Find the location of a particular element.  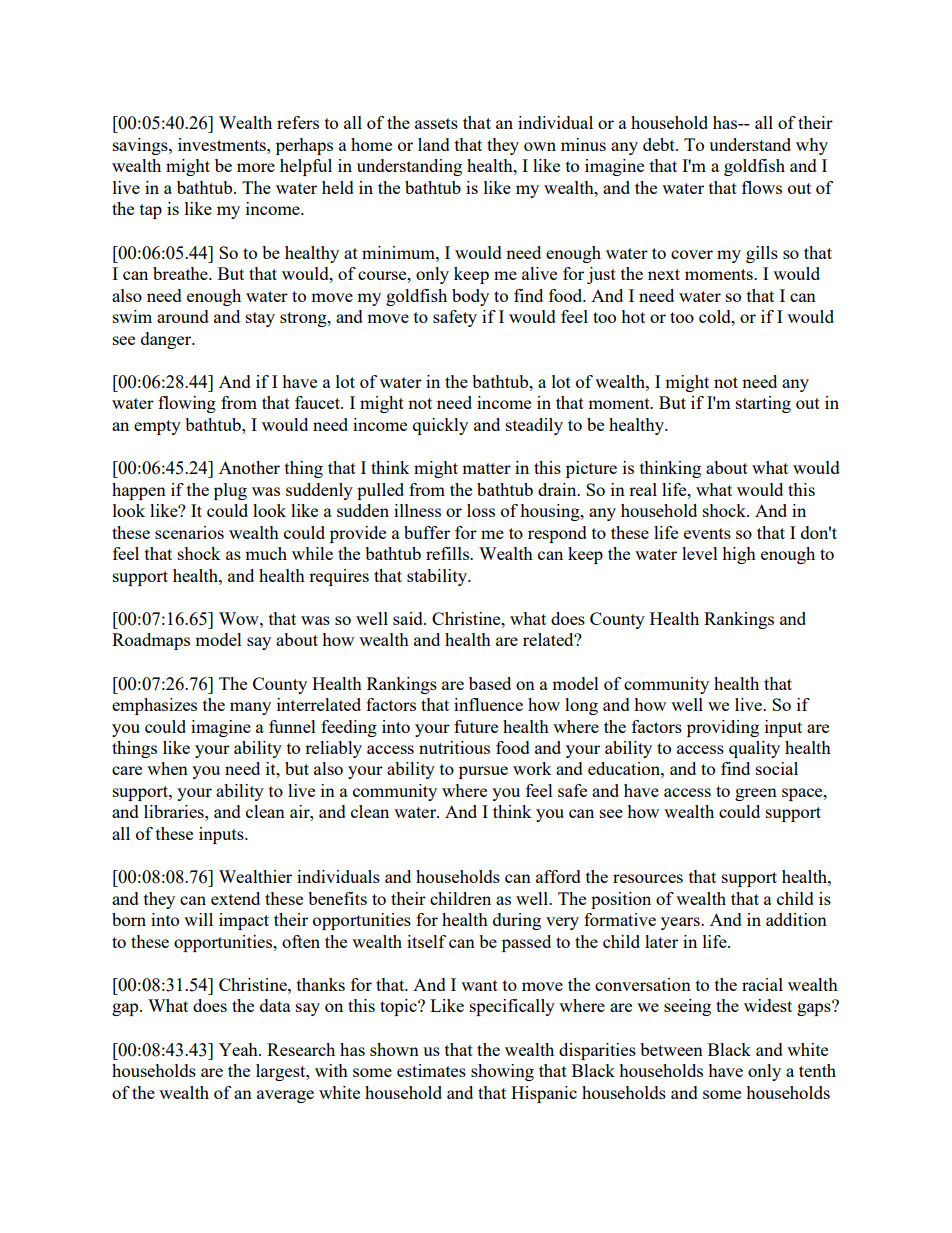

showing is located at coordinates (502, 1072).
